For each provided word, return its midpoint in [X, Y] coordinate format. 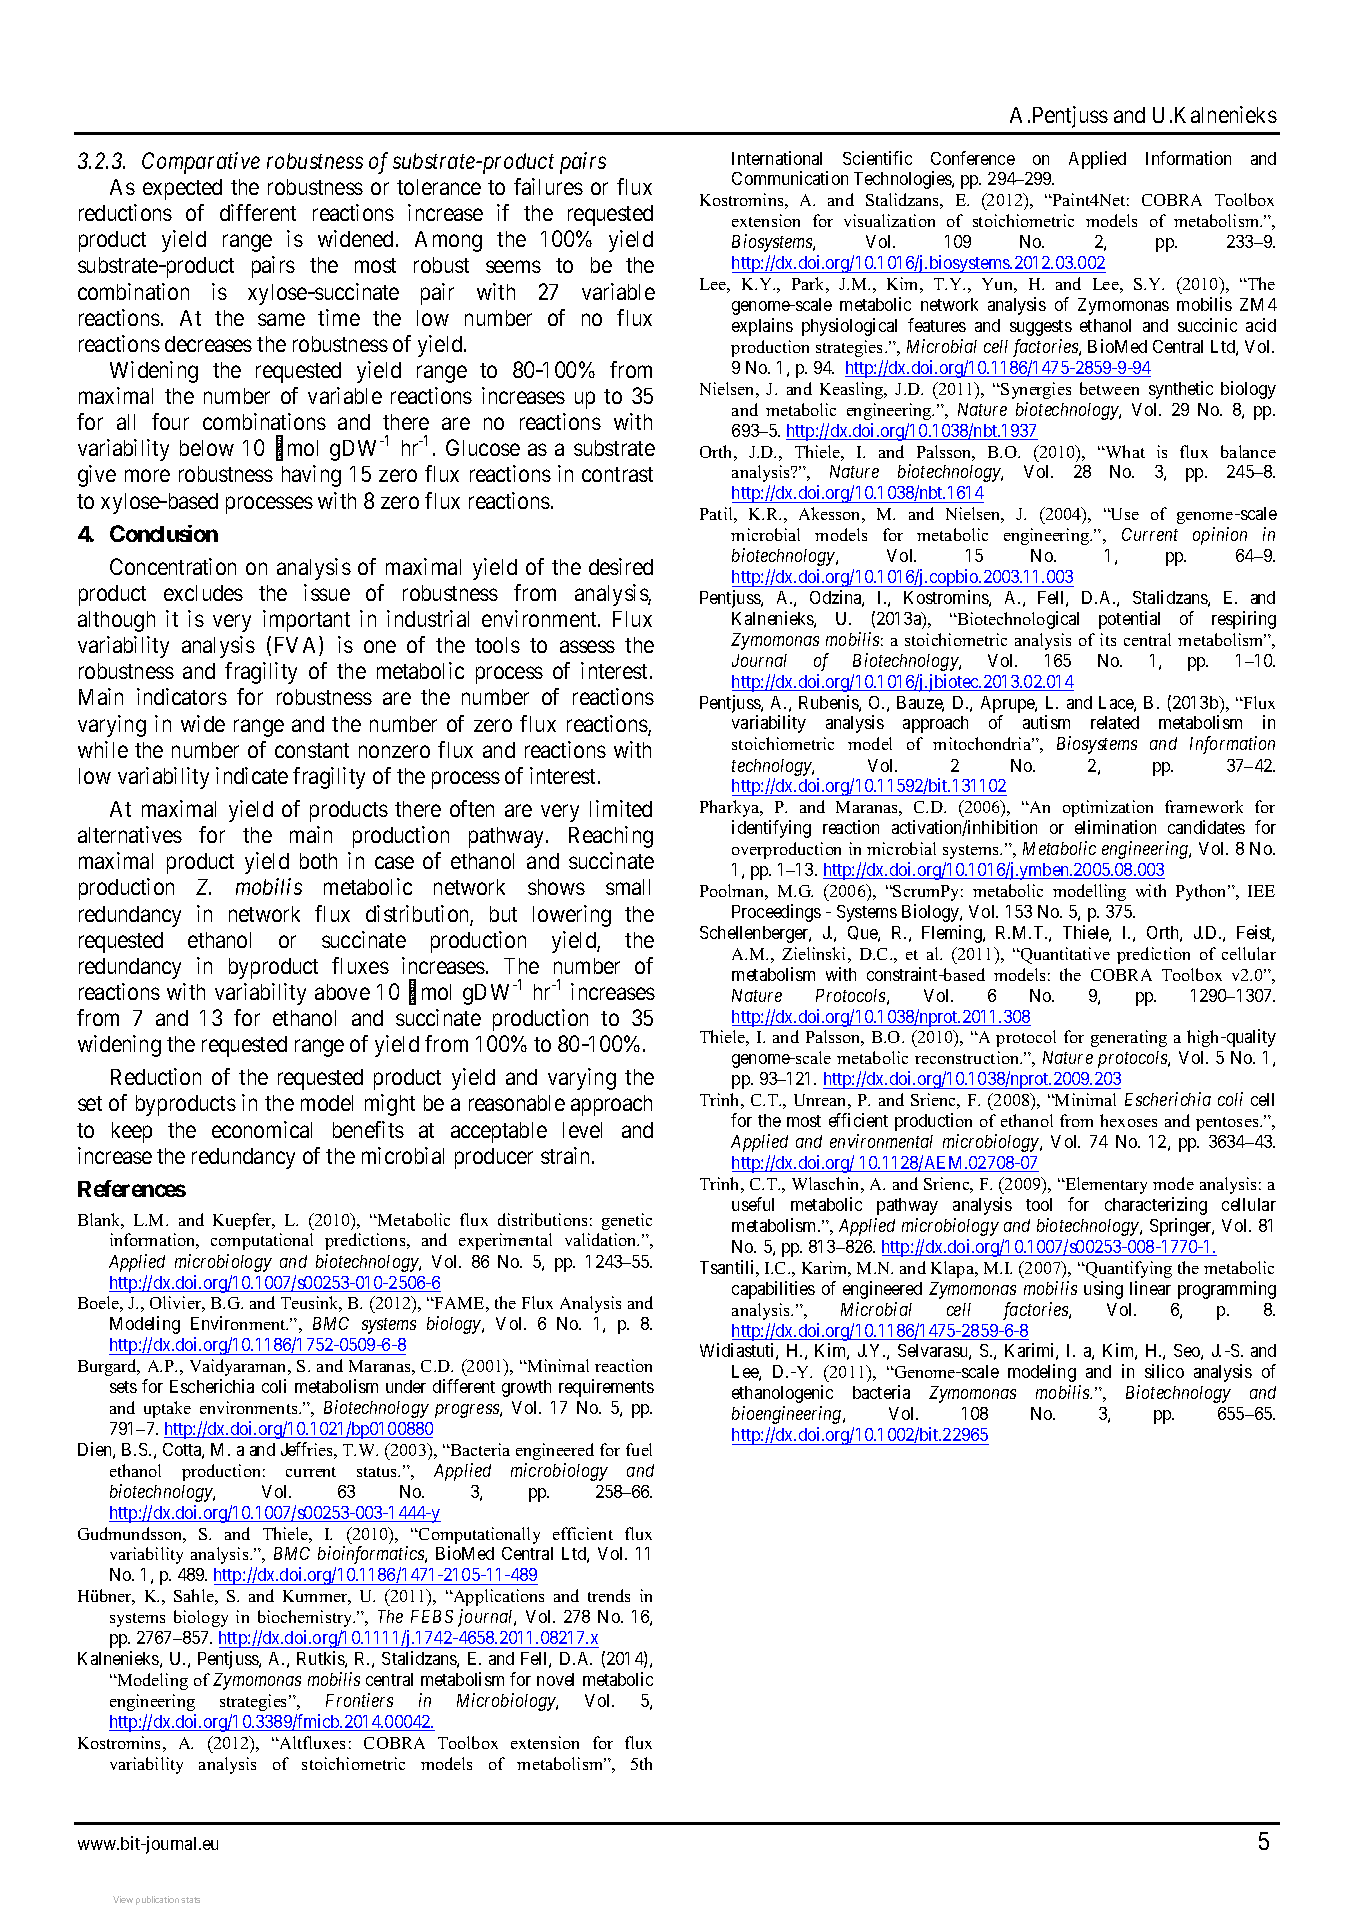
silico [1164, 1371]
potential [1129, 620]
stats [190, 1900]
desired [621, 566]
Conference [973, 158]
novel [555, 1679]
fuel [639, 1449]
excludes [203, 593]
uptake [167, 1409]
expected [182, 189]
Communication [790, 178]
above [342, 992]
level [582, 1130]
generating [1129, 1038]
